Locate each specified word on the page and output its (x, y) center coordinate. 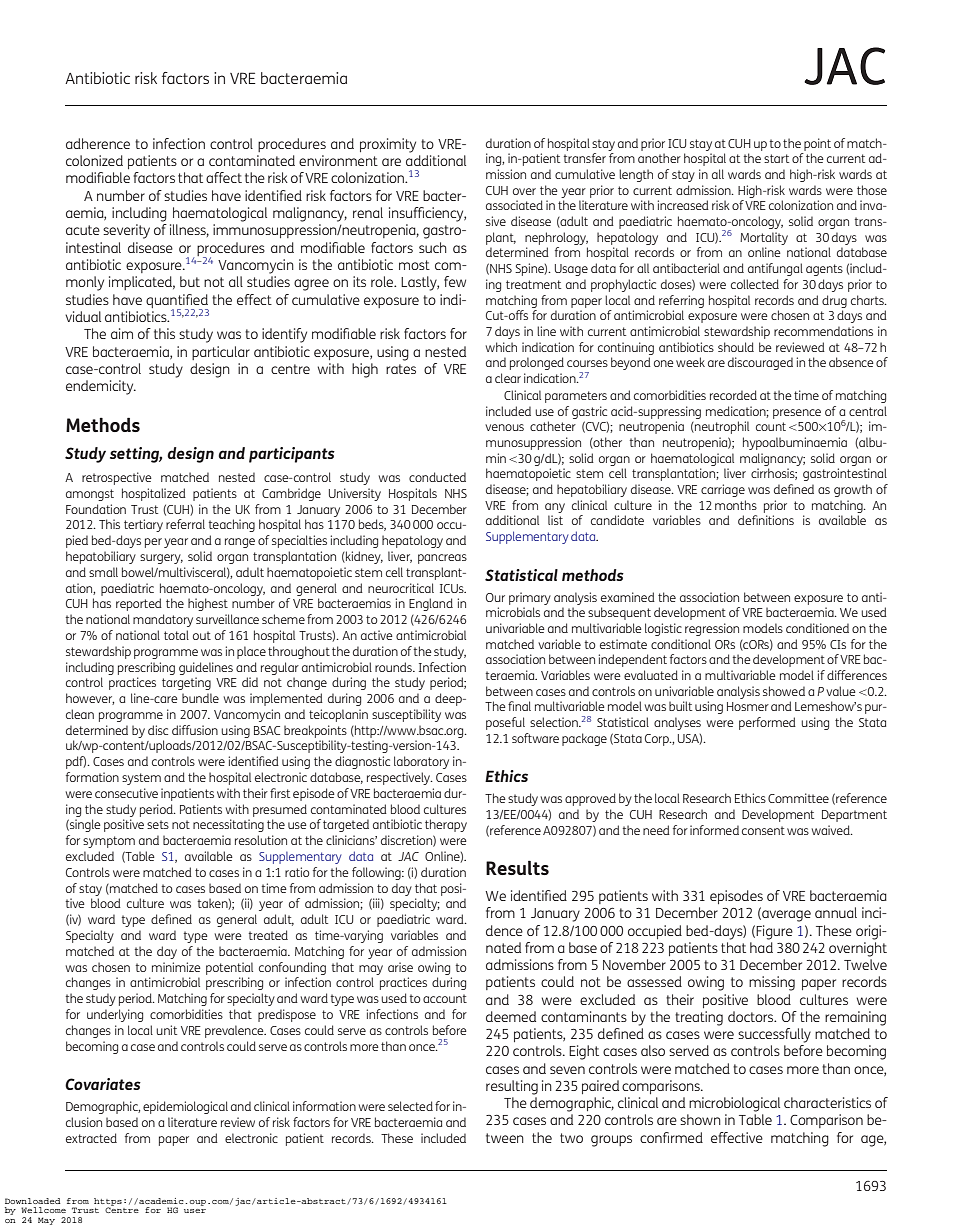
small (103, 572)
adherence (98, 143)
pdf (76, 762)
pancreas (442, 559)
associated (514, 205)
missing (772, 983)
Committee (798, 798)
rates (401, 369)
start (776, 158)
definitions (766, 520)
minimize (176, 967)
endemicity (101, 387)
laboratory (421, 762)
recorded (733, 395)
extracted (91, 1138)
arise (400, 967)
